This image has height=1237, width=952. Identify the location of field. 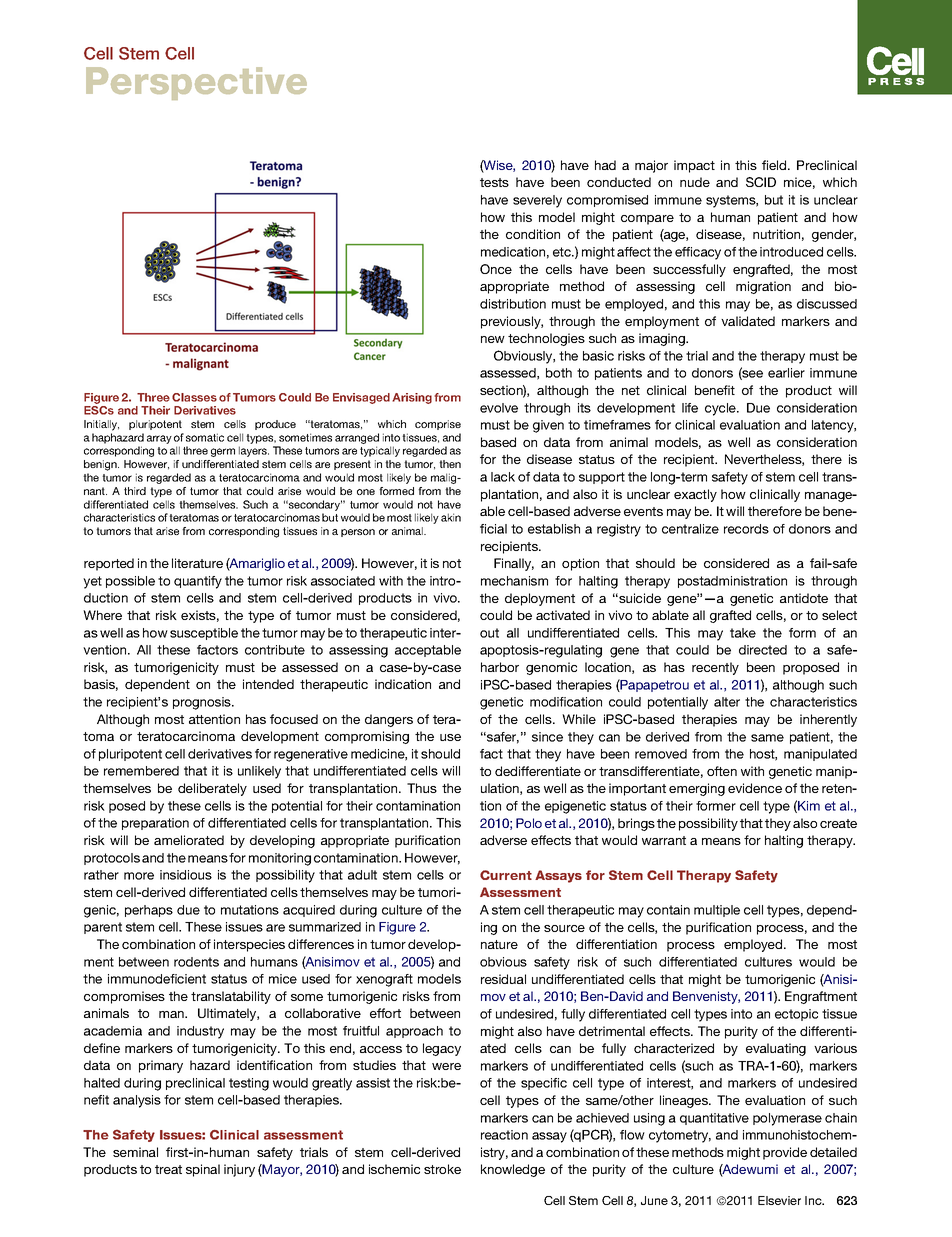
(775, 165).
